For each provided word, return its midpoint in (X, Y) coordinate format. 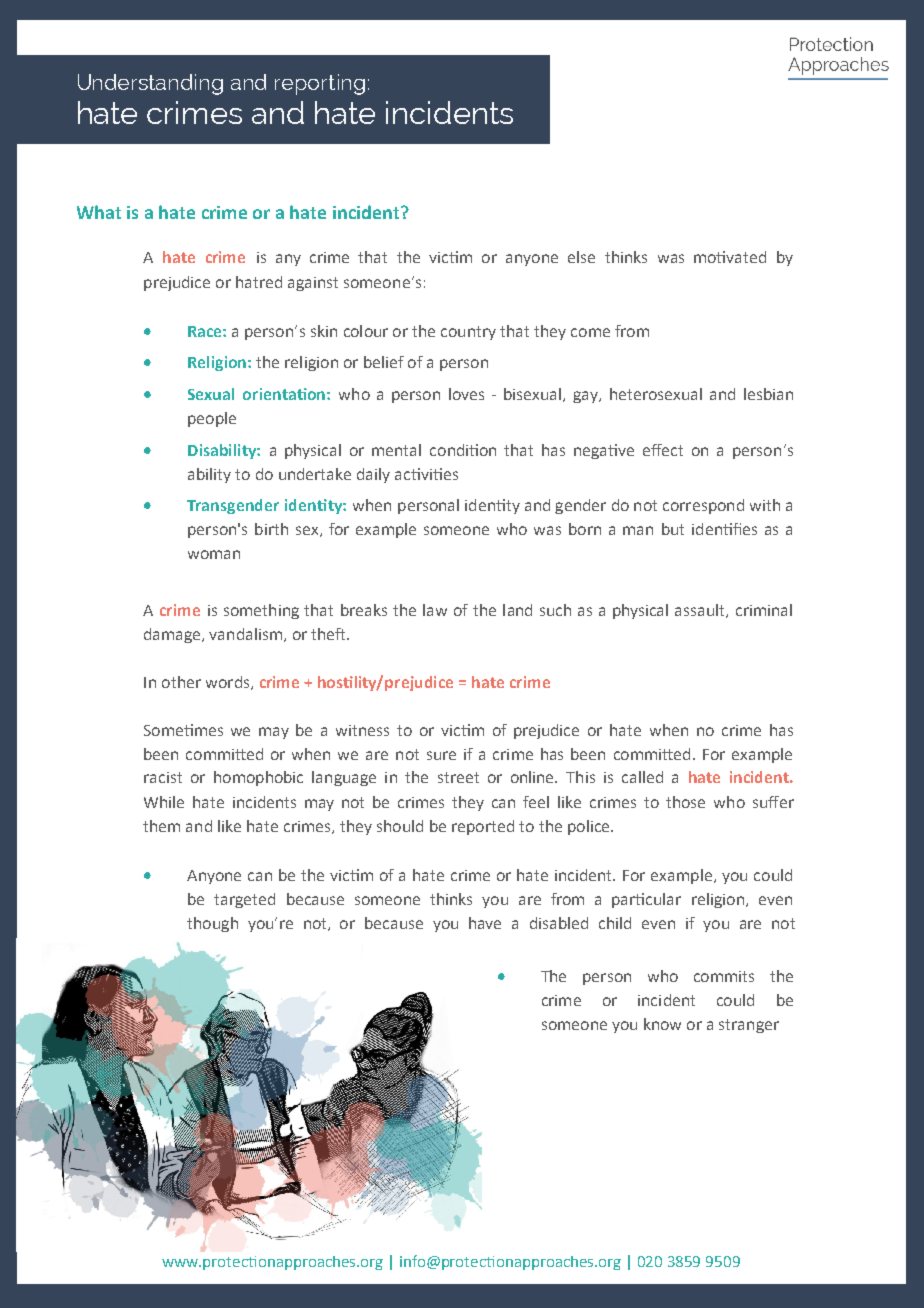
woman (214, 554)
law (435, 610)
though (212, 924)
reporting (320, 84)
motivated (730, 257)
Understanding (150, 84)
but (673, 529)
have (485, 923)
